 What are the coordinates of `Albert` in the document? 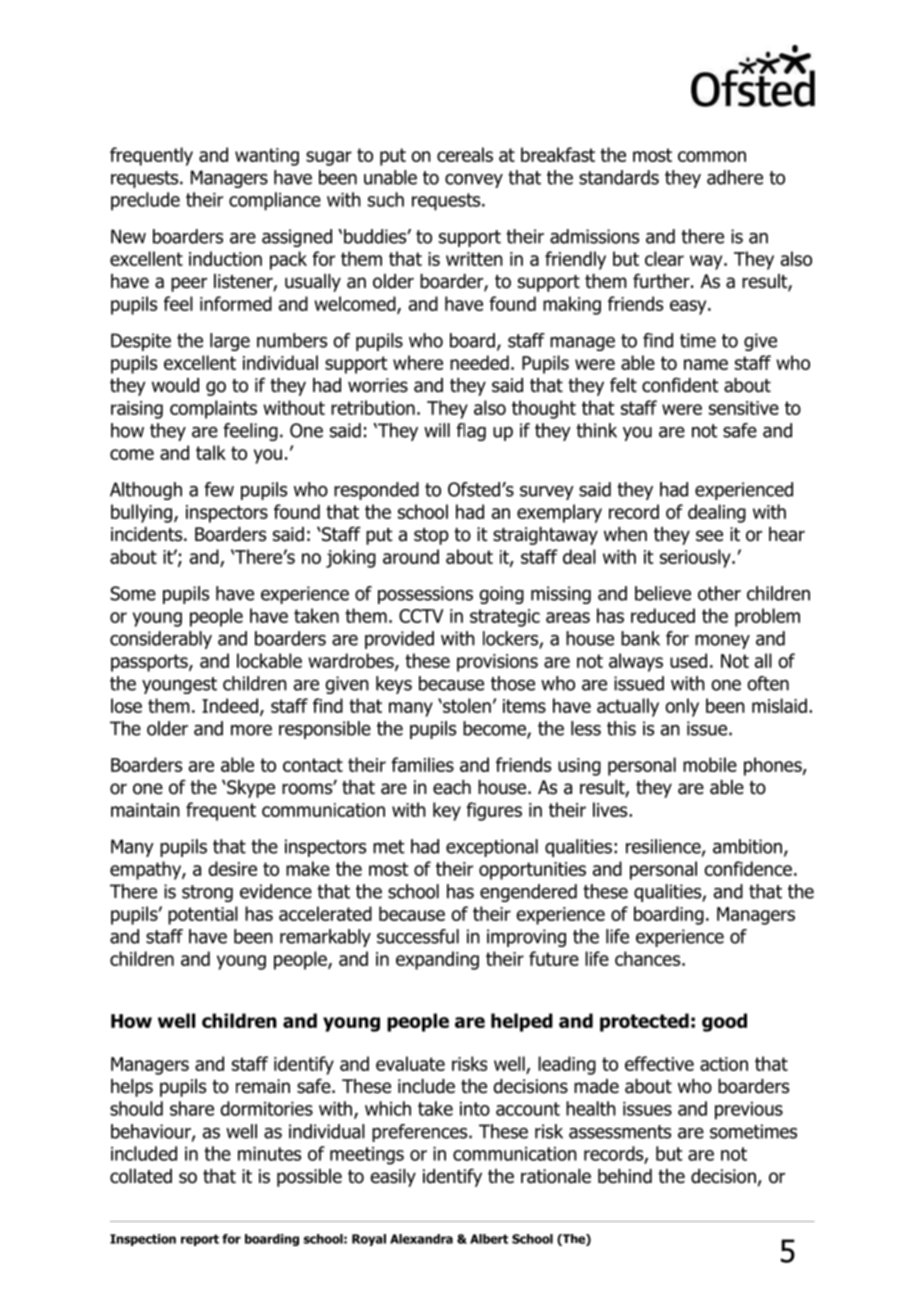 It's located at (489, 1239).
